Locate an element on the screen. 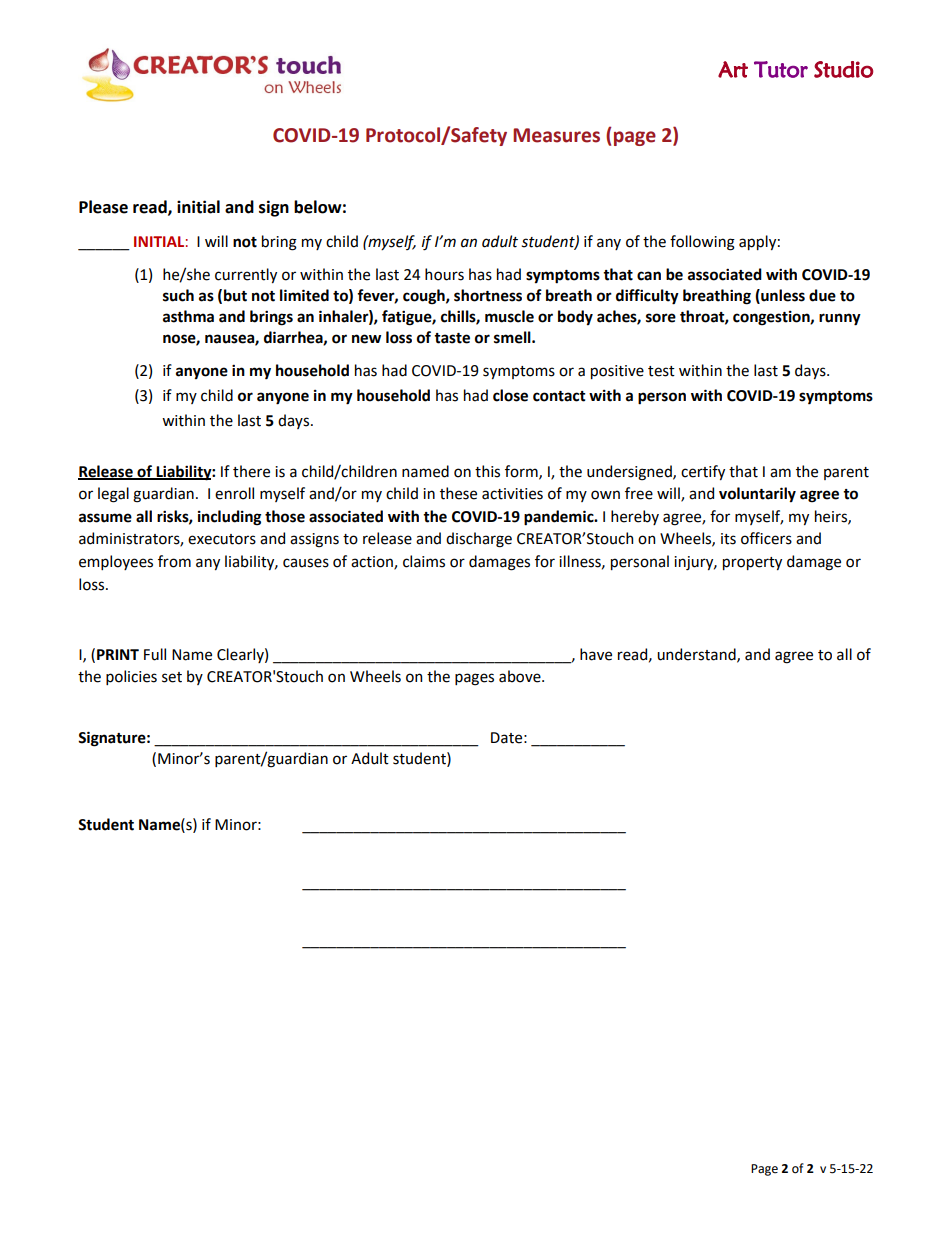  there is located at coordinates (251, 471).
